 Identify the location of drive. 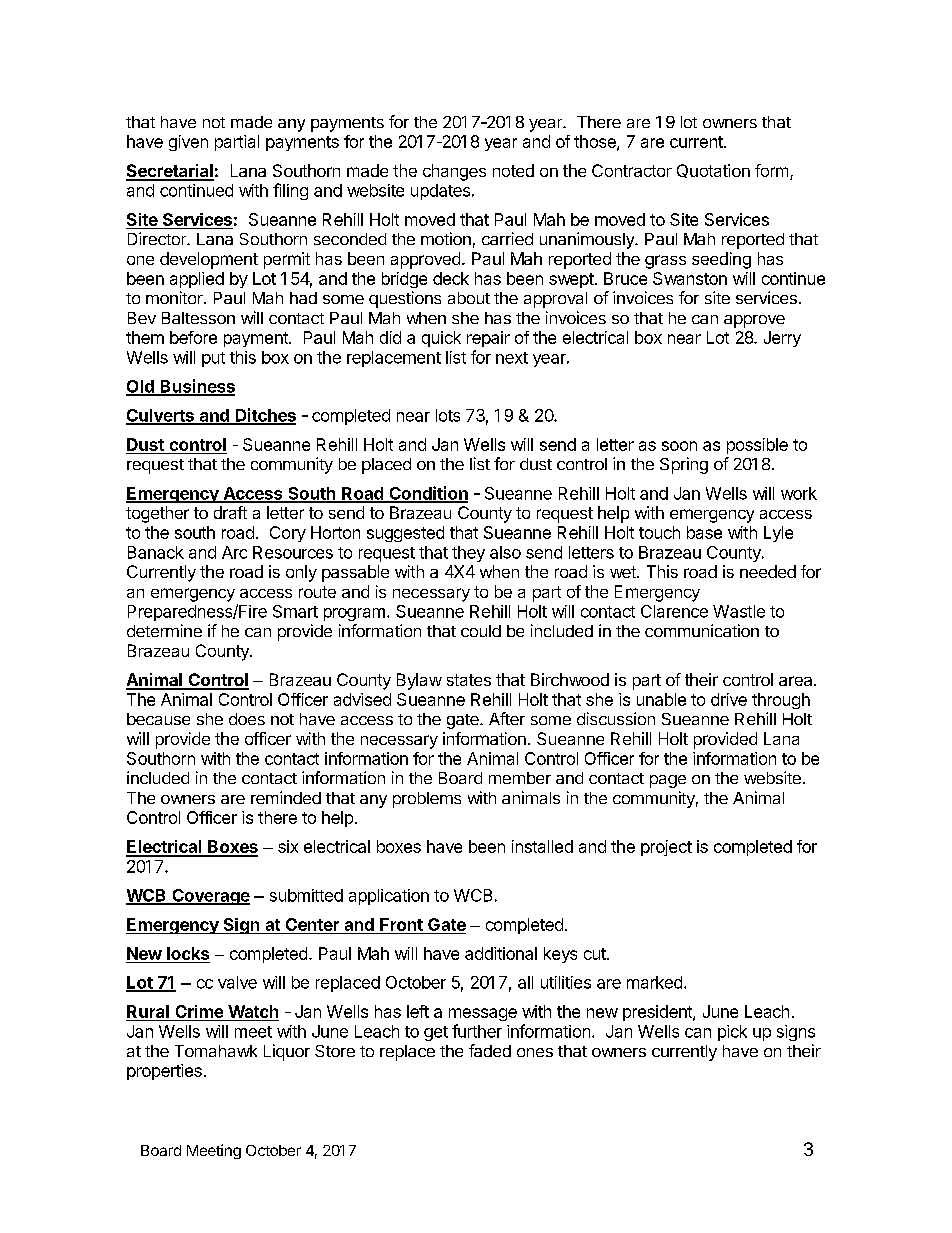
(729, 699).
